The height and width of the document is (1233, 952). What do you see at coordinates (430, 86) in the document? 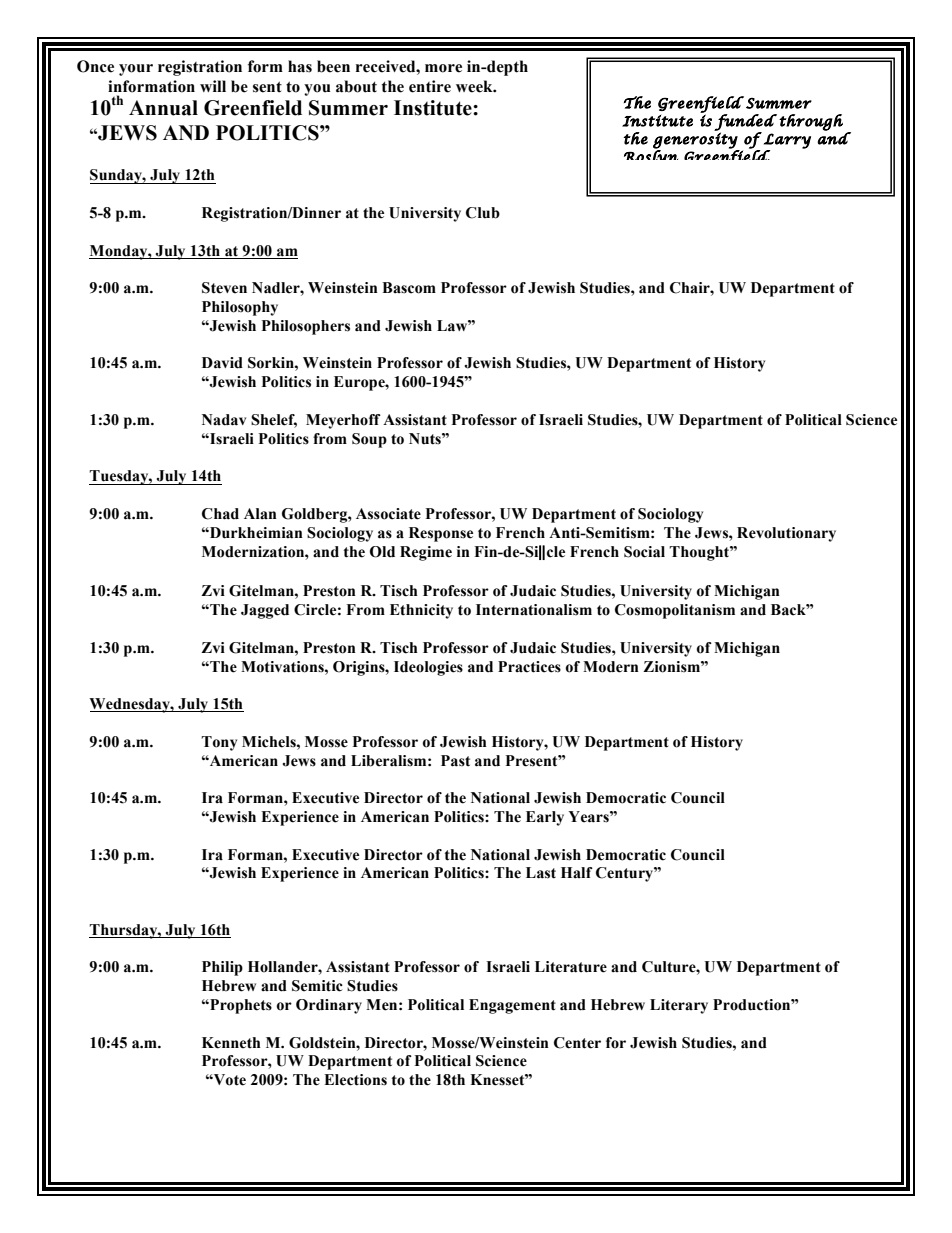
I see `entire` at bounding box center [430, 86].
